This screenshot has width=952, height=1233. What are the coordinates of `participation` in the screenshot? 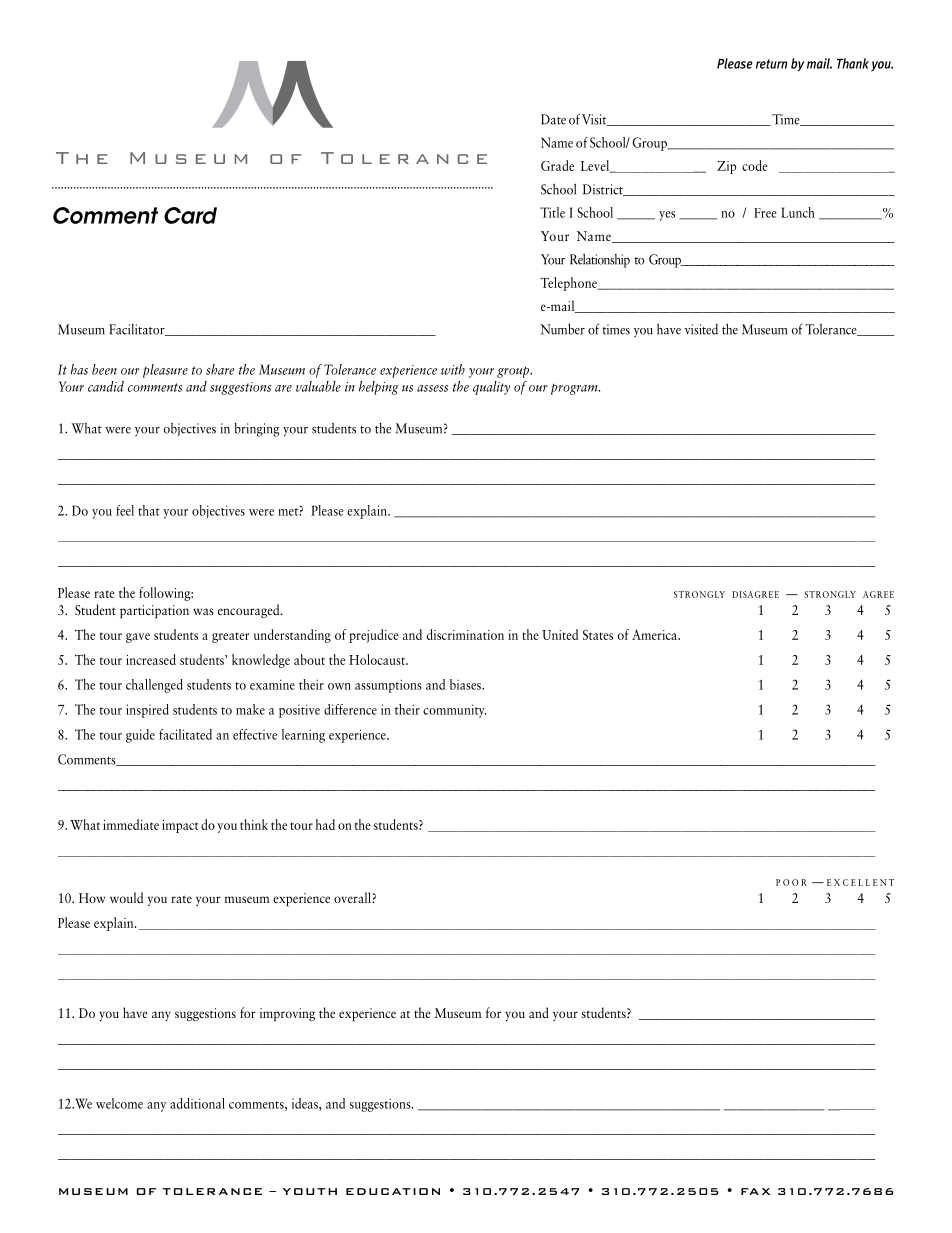 It's located at (154, 611).
